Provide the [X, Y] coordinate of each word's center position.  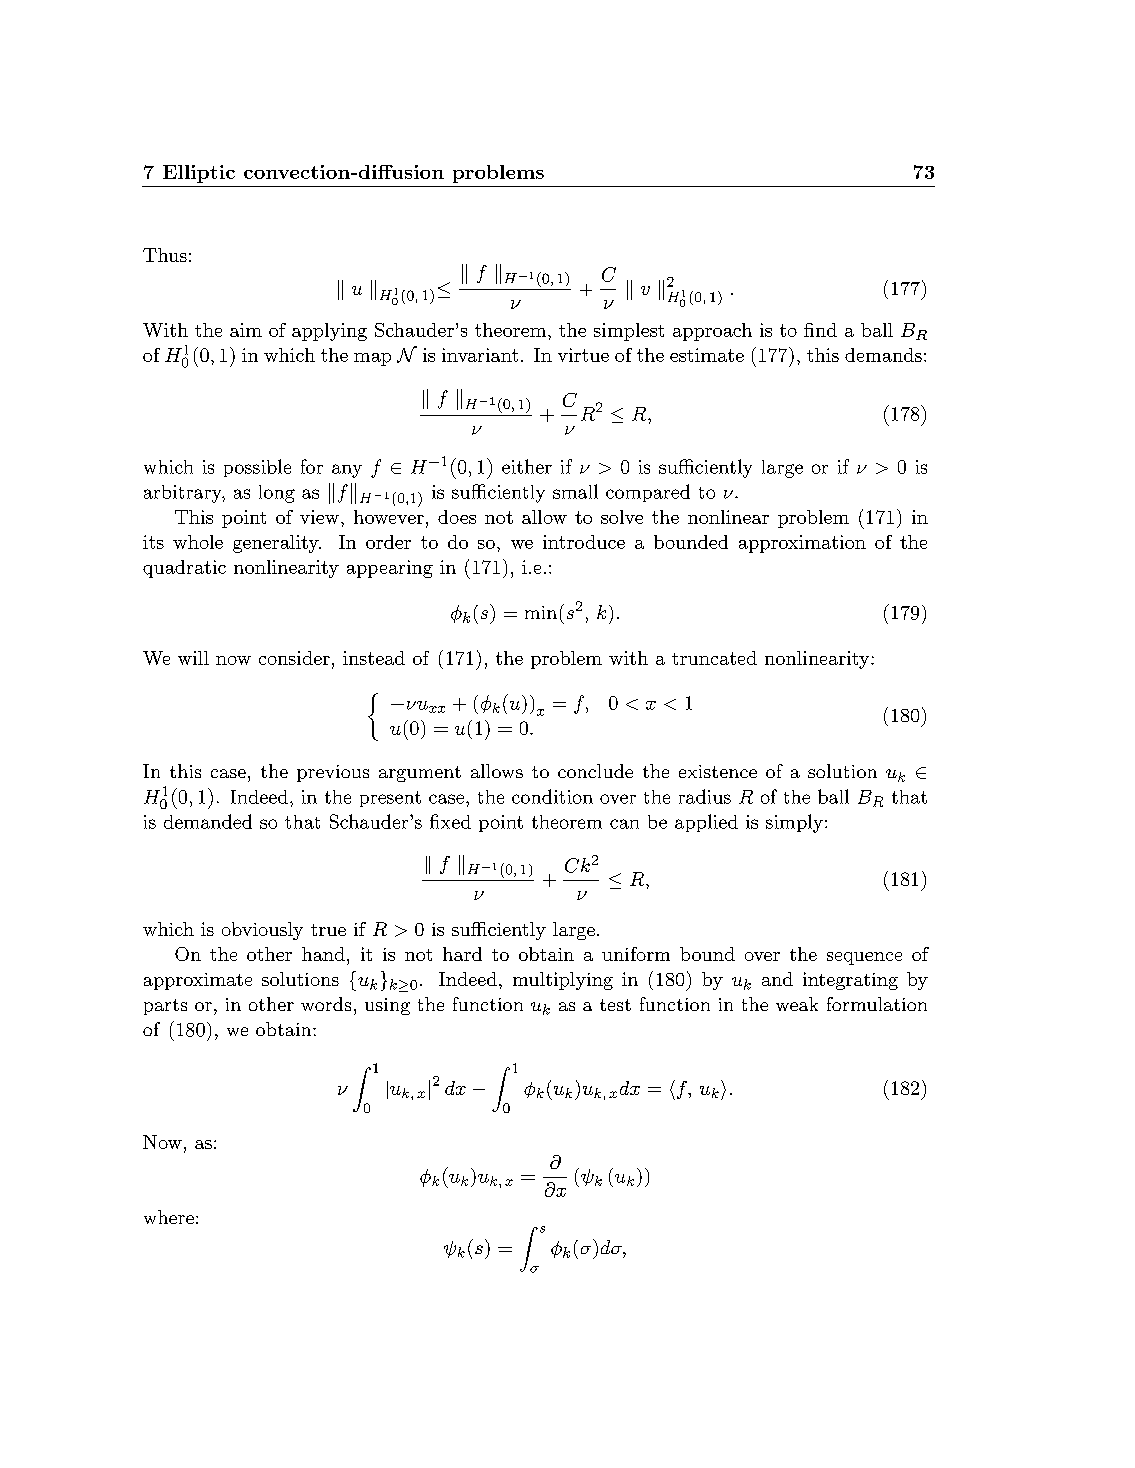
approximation [802, 544]
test [615, 1005]
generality [277, 544]
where [169, 1217]
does [457, 517]
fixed [450, 821]
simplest [629, 332]
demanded [208, 821]
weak [797, 1004]
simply [794, 823]
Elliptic [199, 174]
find [820, 330]
